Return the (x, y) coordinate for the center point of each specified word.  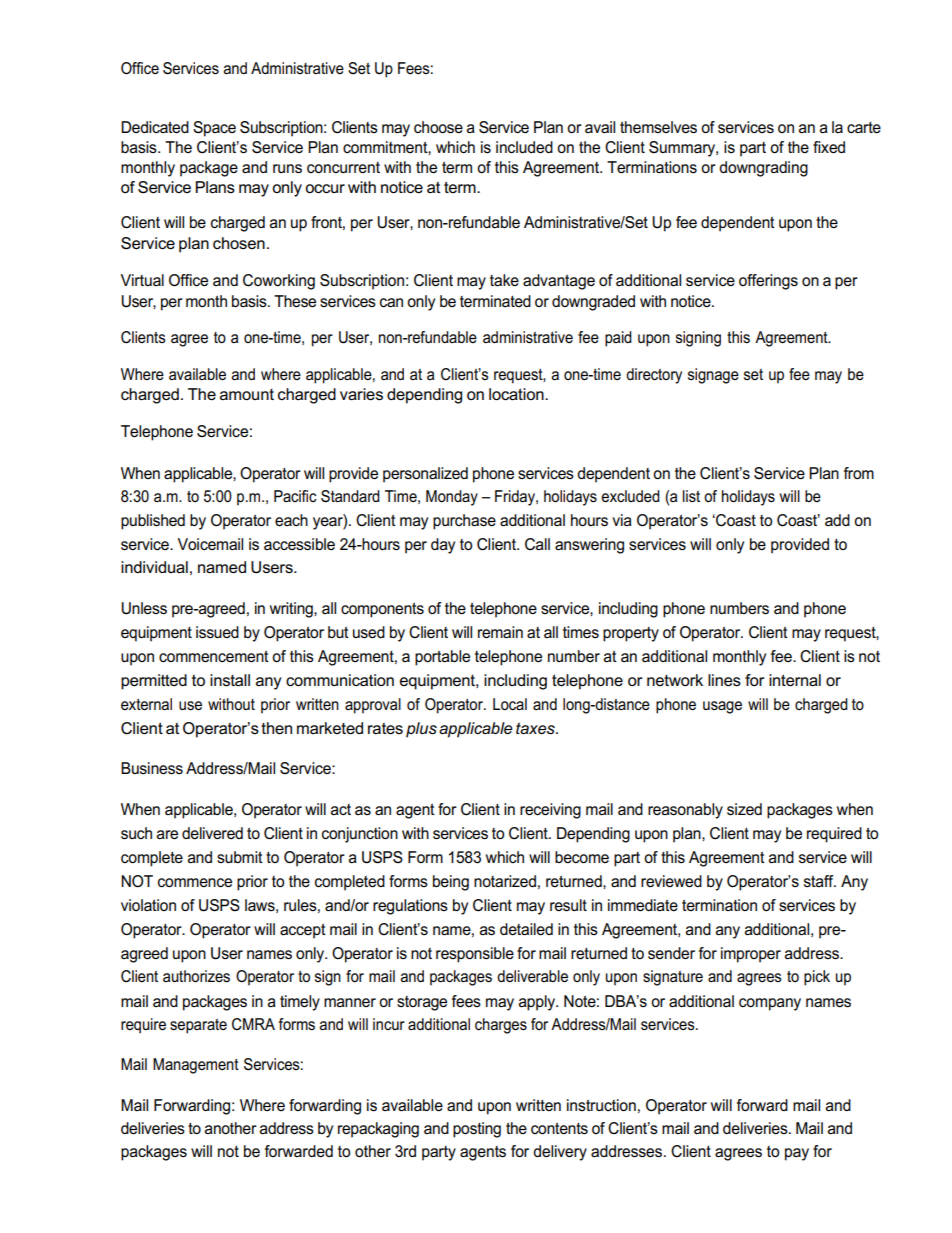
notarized (505, 881)
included (524, 147)
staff (820, 881)
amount (247, 394)
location (517, 394)
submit (240, 857)
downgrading (763, 169)
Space (214, 129)
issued (217, 632)
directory (654, 376)
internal (795, 680)
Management (196, 1066)
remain (500, 632)
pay (797, 1154)
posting (477, 1130)
